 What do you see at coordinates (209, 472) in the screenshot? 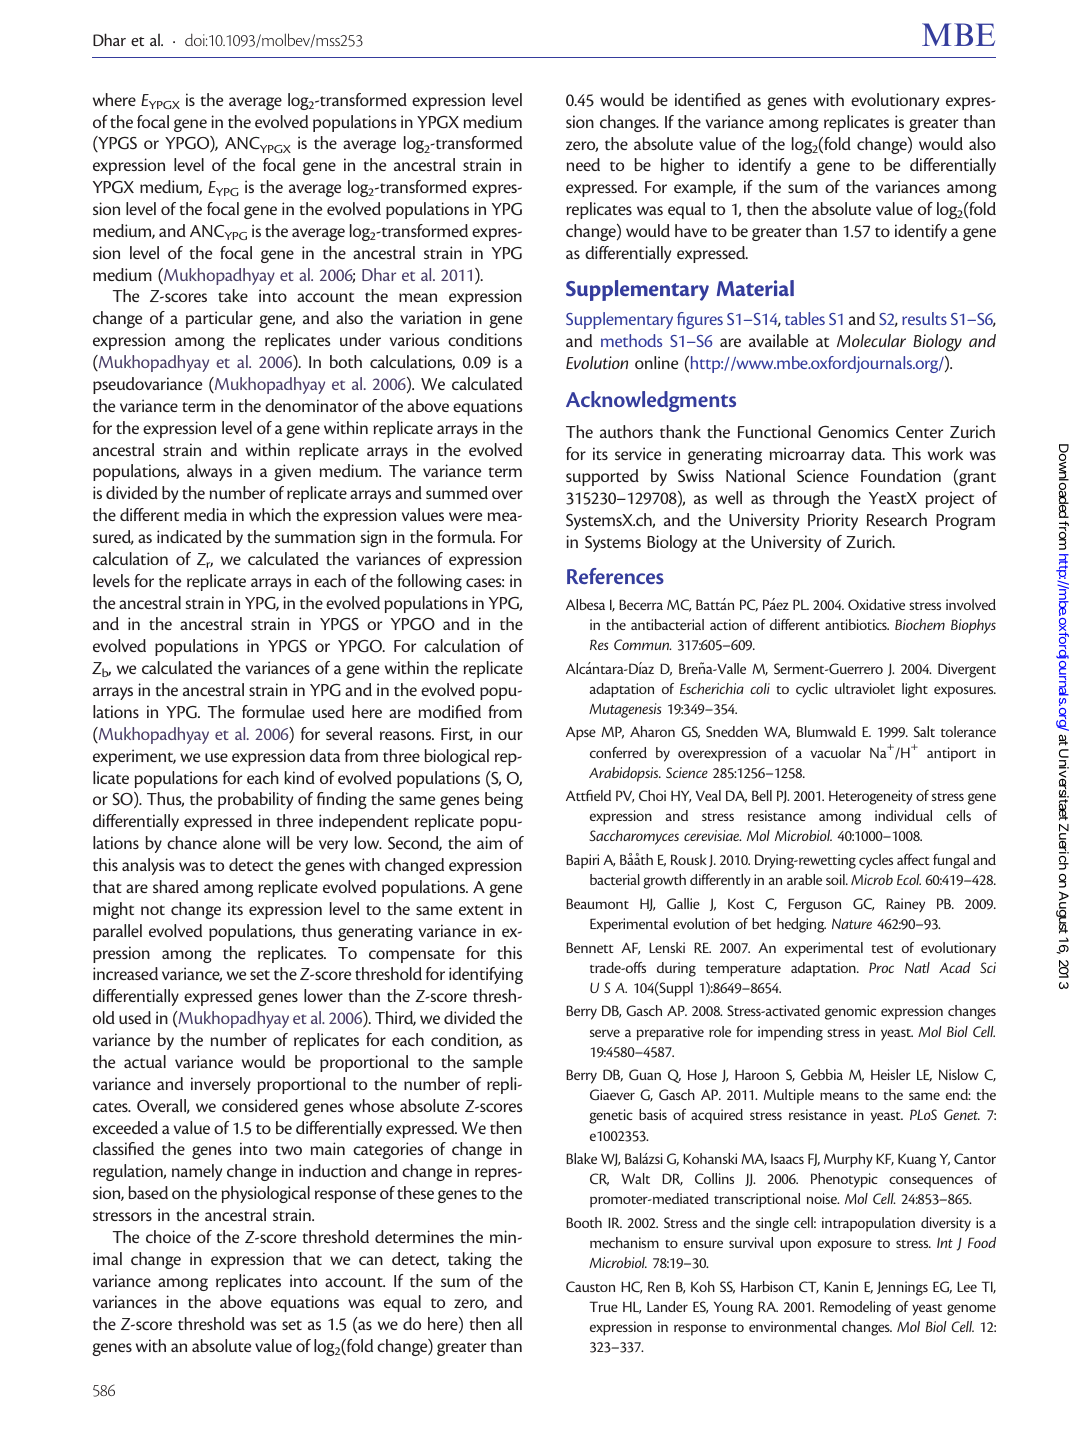
I see `always` at bounding box center [209, 472].
